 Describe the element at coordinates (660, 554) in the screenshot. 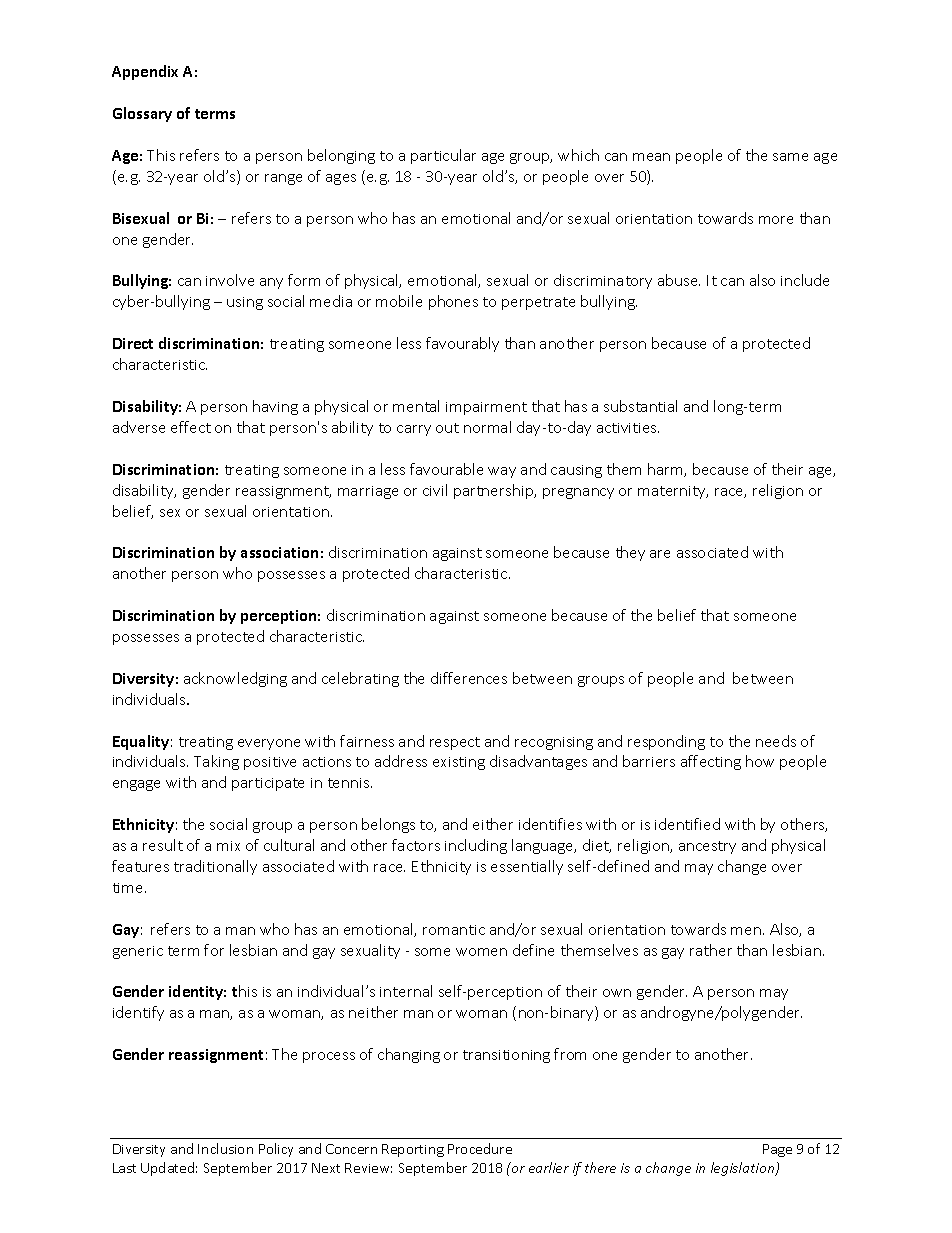

I see `are` at that location.
